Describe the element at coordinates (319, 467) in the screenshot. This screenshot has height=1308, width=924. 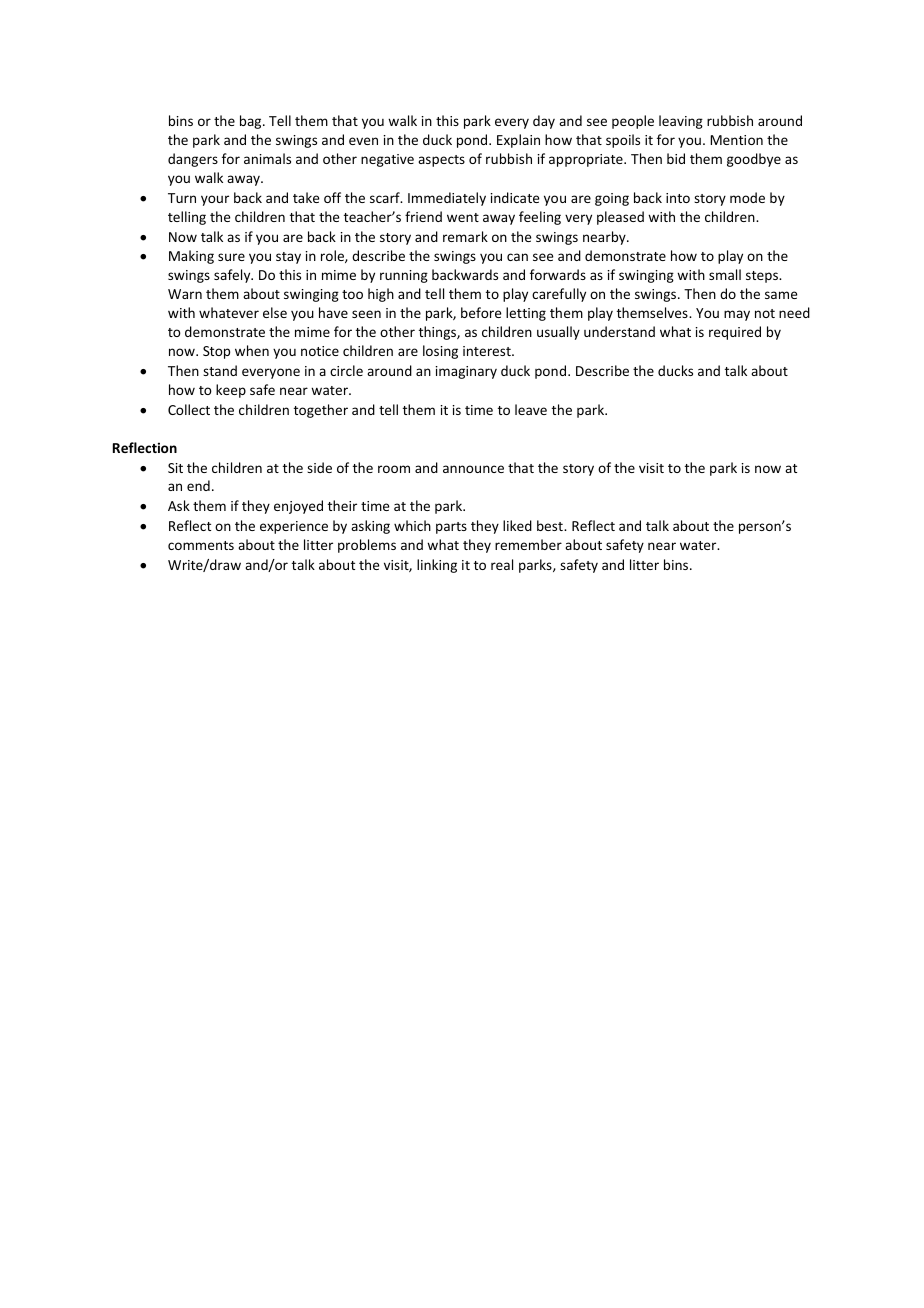
I see `side` at that location.
